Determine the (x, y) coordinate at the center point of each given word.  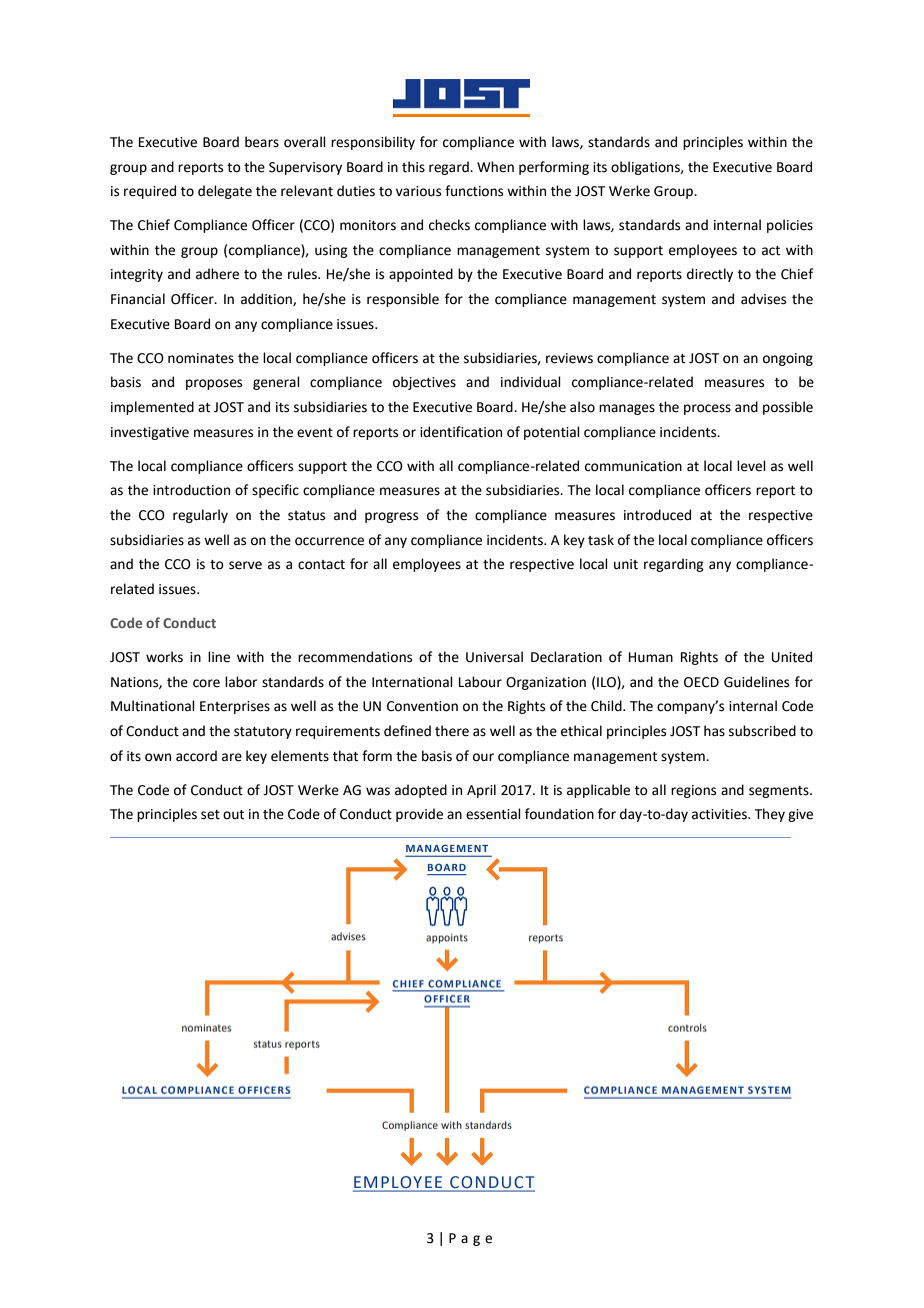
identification (461, 432)
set (210, 815)
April (481, 791)
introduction (191, 490)
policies (790, 226)
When (495, 167)
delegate (225, 192)
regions (693, 791)
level (751, 466)
